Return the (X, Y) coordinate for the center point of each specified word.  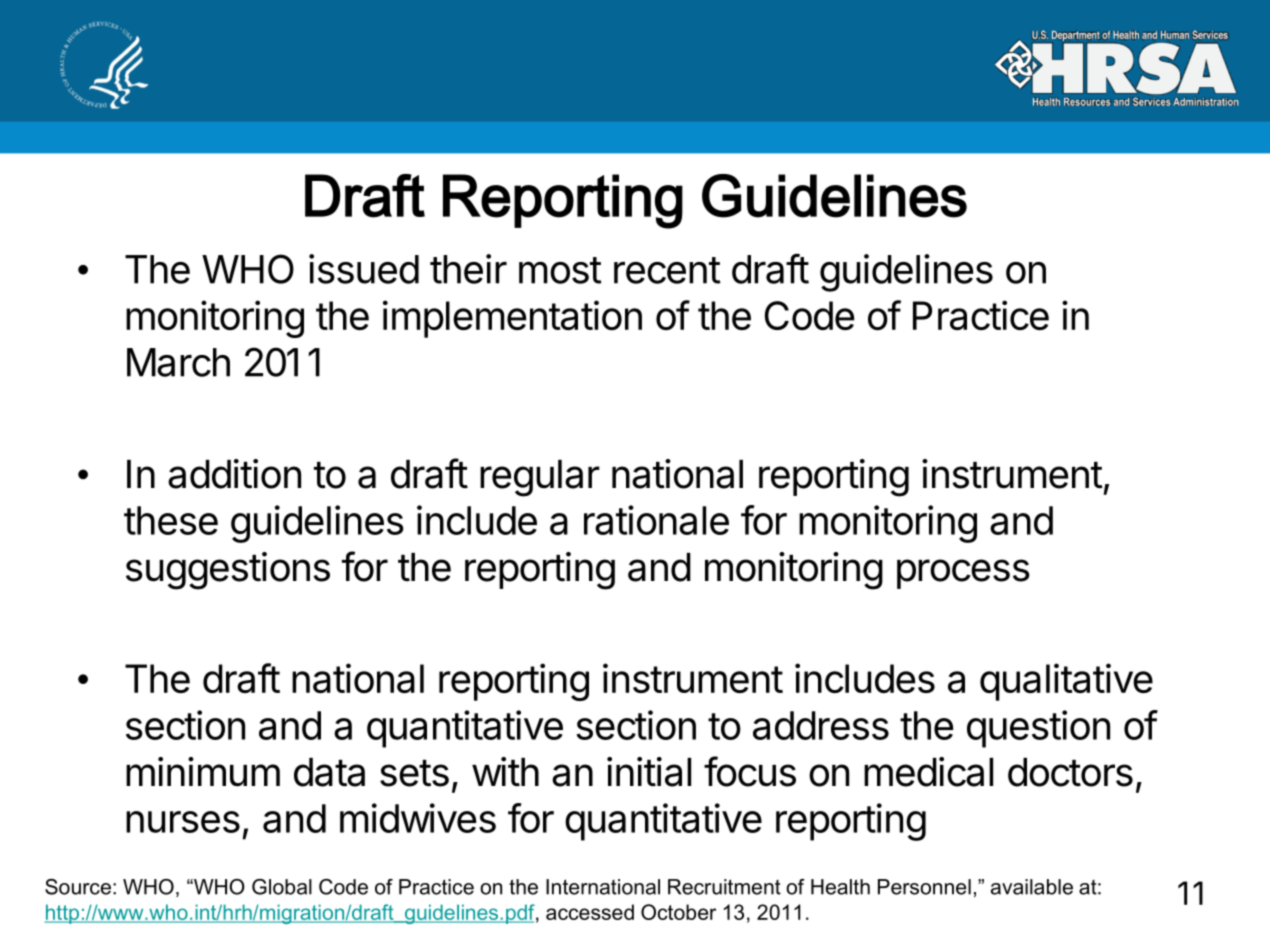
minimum (203, 772)
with (505, 772)
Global (282, 887)
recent (667, 270)
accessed (590, 912)
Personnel (924, 887)
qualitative (1066, 682)
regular (540, 478)
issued (364, 269)
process (963, 574)
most (560, 270)
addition (234, 474)
